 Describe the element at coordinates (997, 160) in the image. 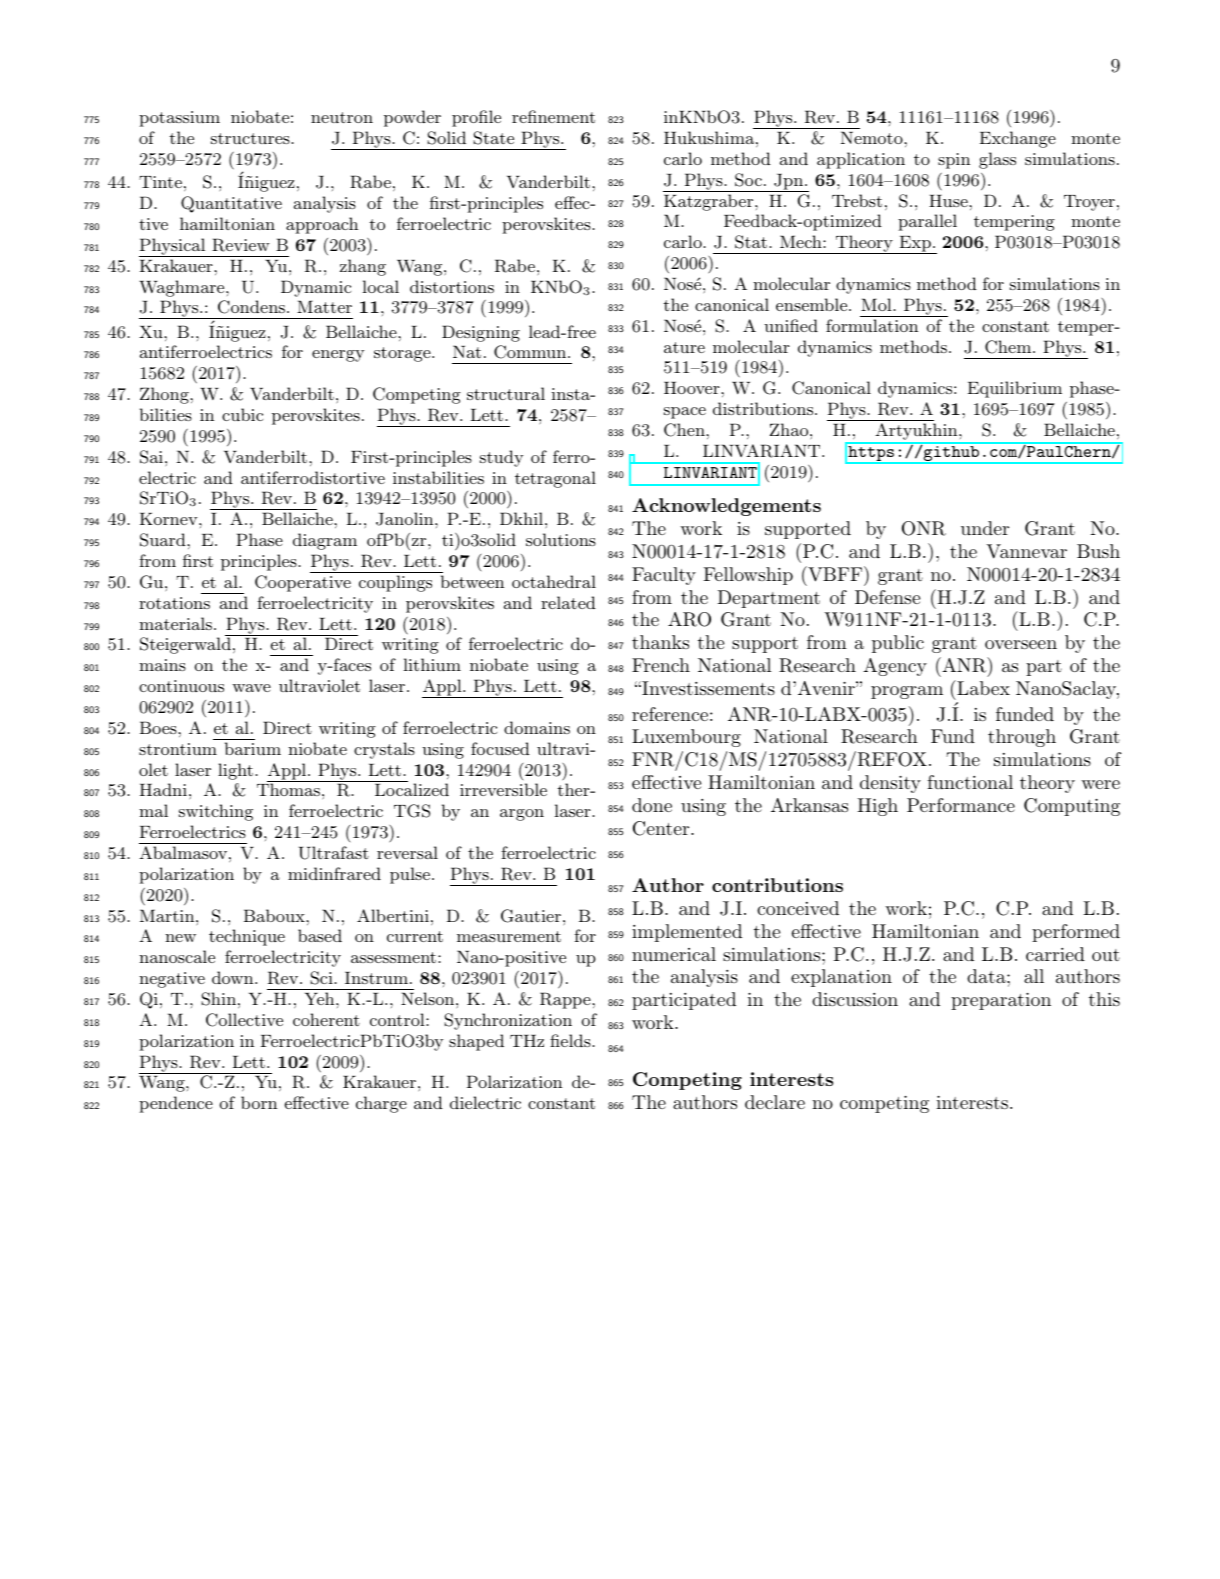

I see `glass` at that location.
